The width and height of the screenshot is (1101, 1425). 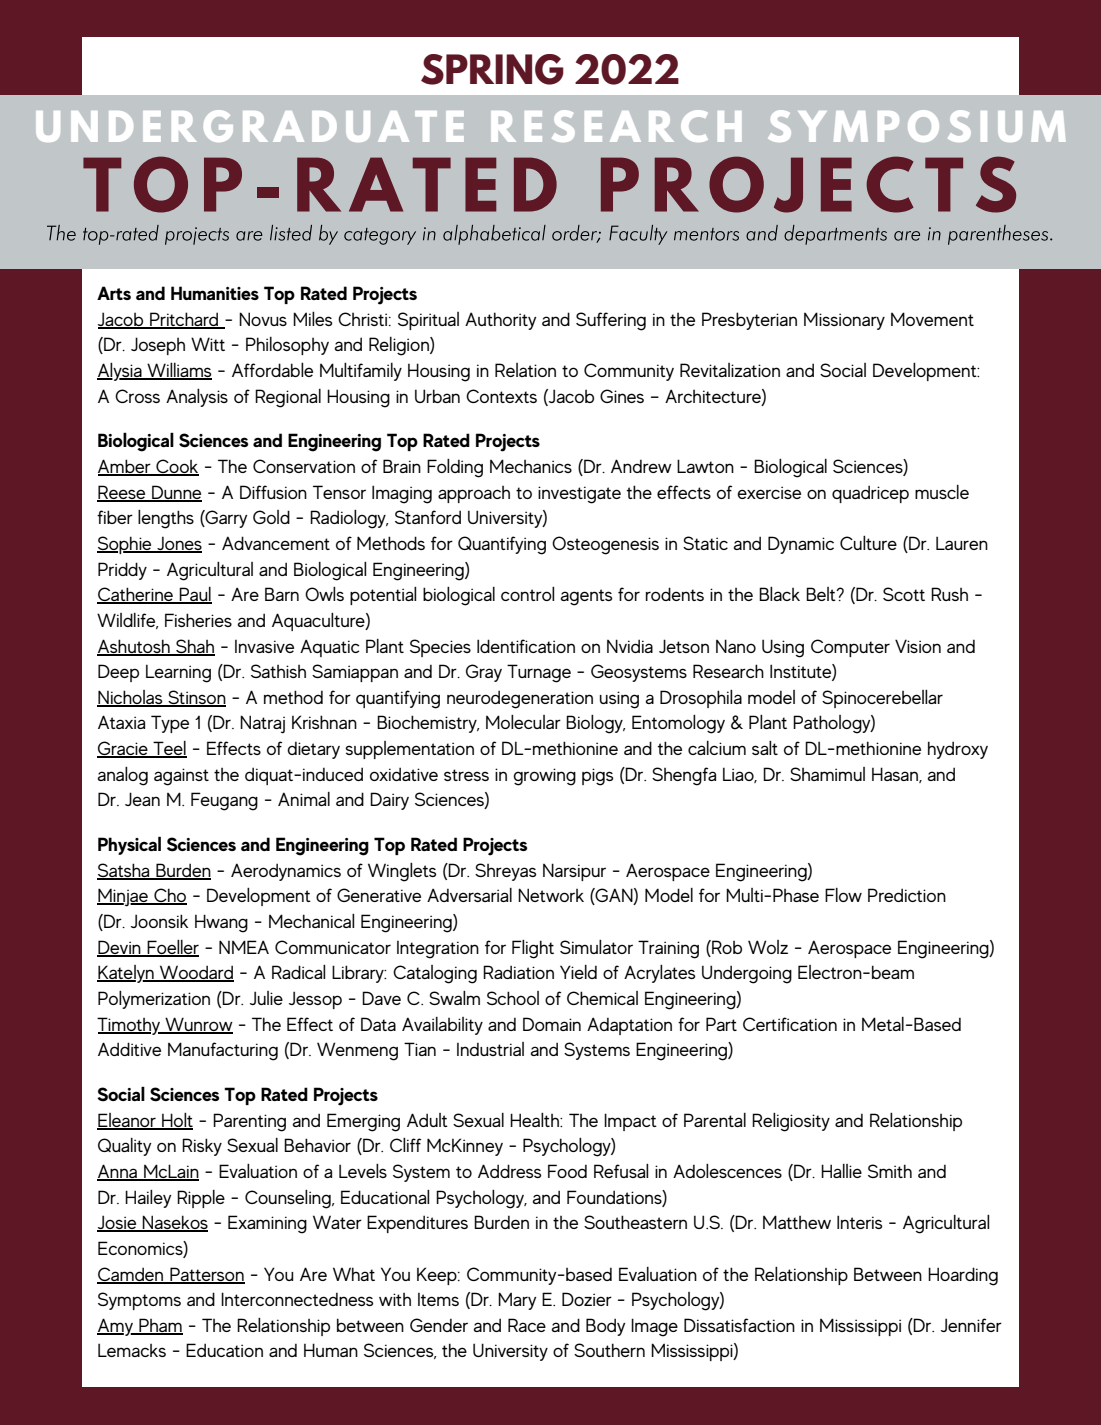 I want to click on listed, so click(x=291, y=233).
